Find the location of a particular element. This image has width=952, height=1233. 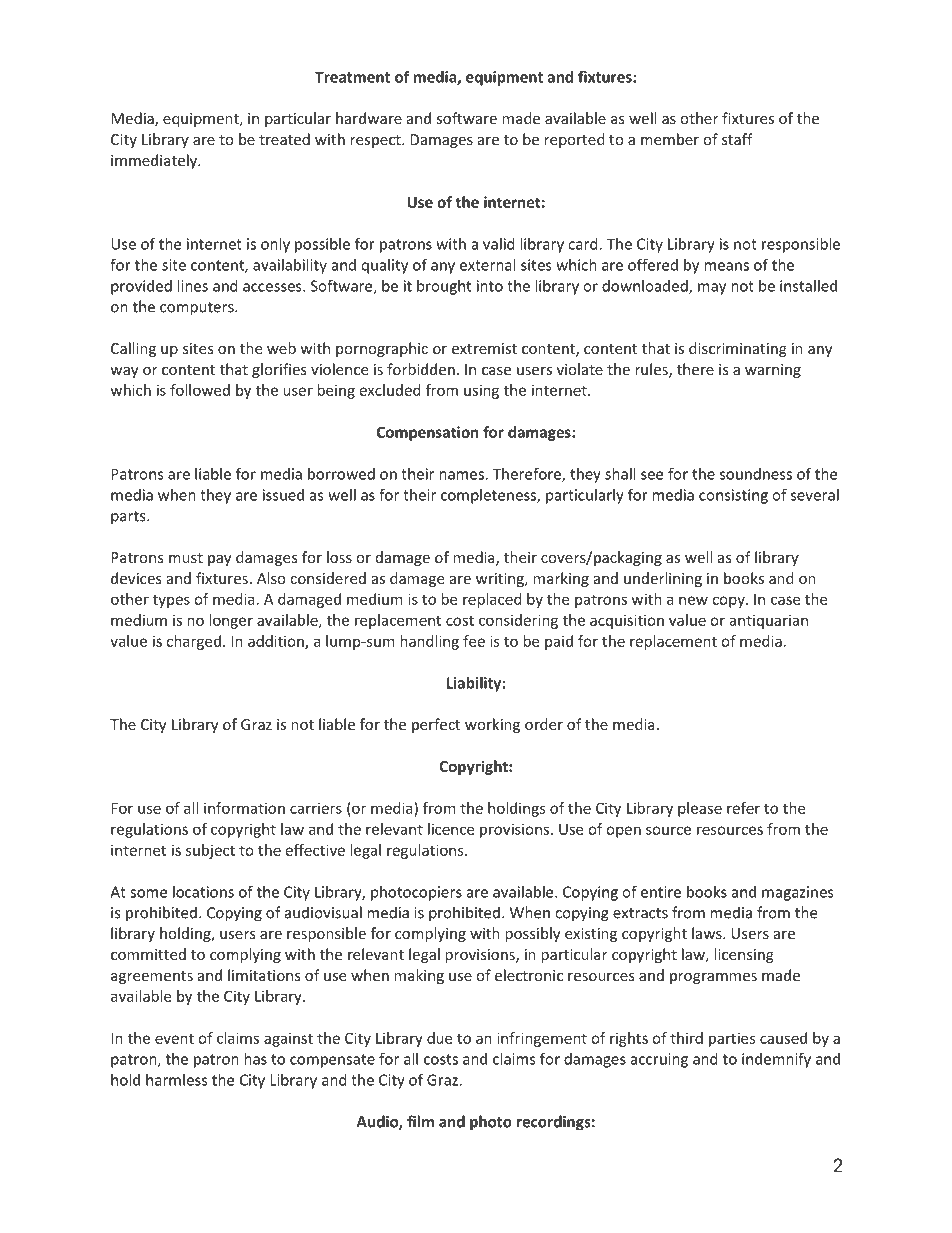

indemnify is located at coordinates (776, 1060).
